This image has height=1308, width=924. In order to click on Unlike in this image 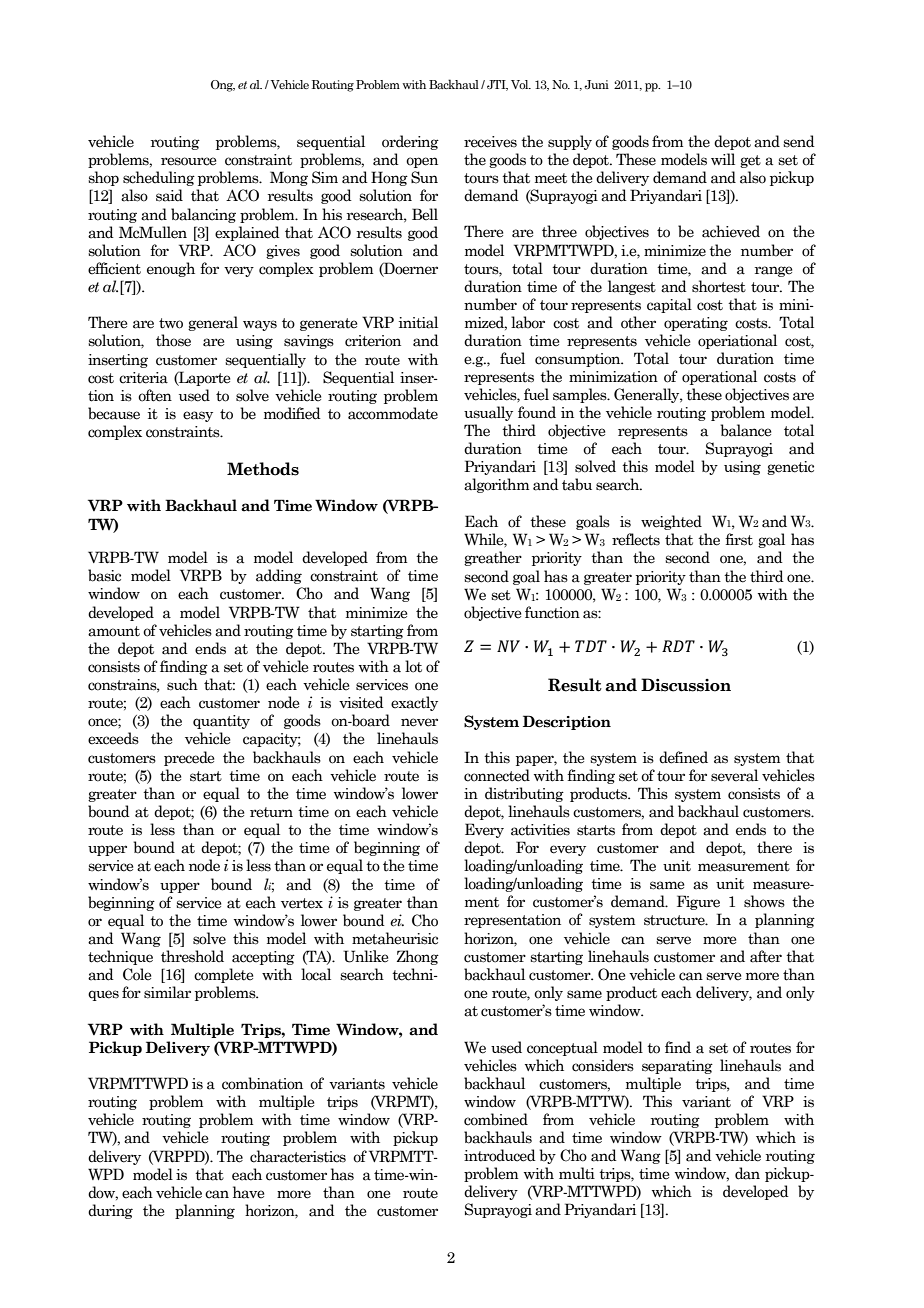, I will do `click(366, 956)`.
